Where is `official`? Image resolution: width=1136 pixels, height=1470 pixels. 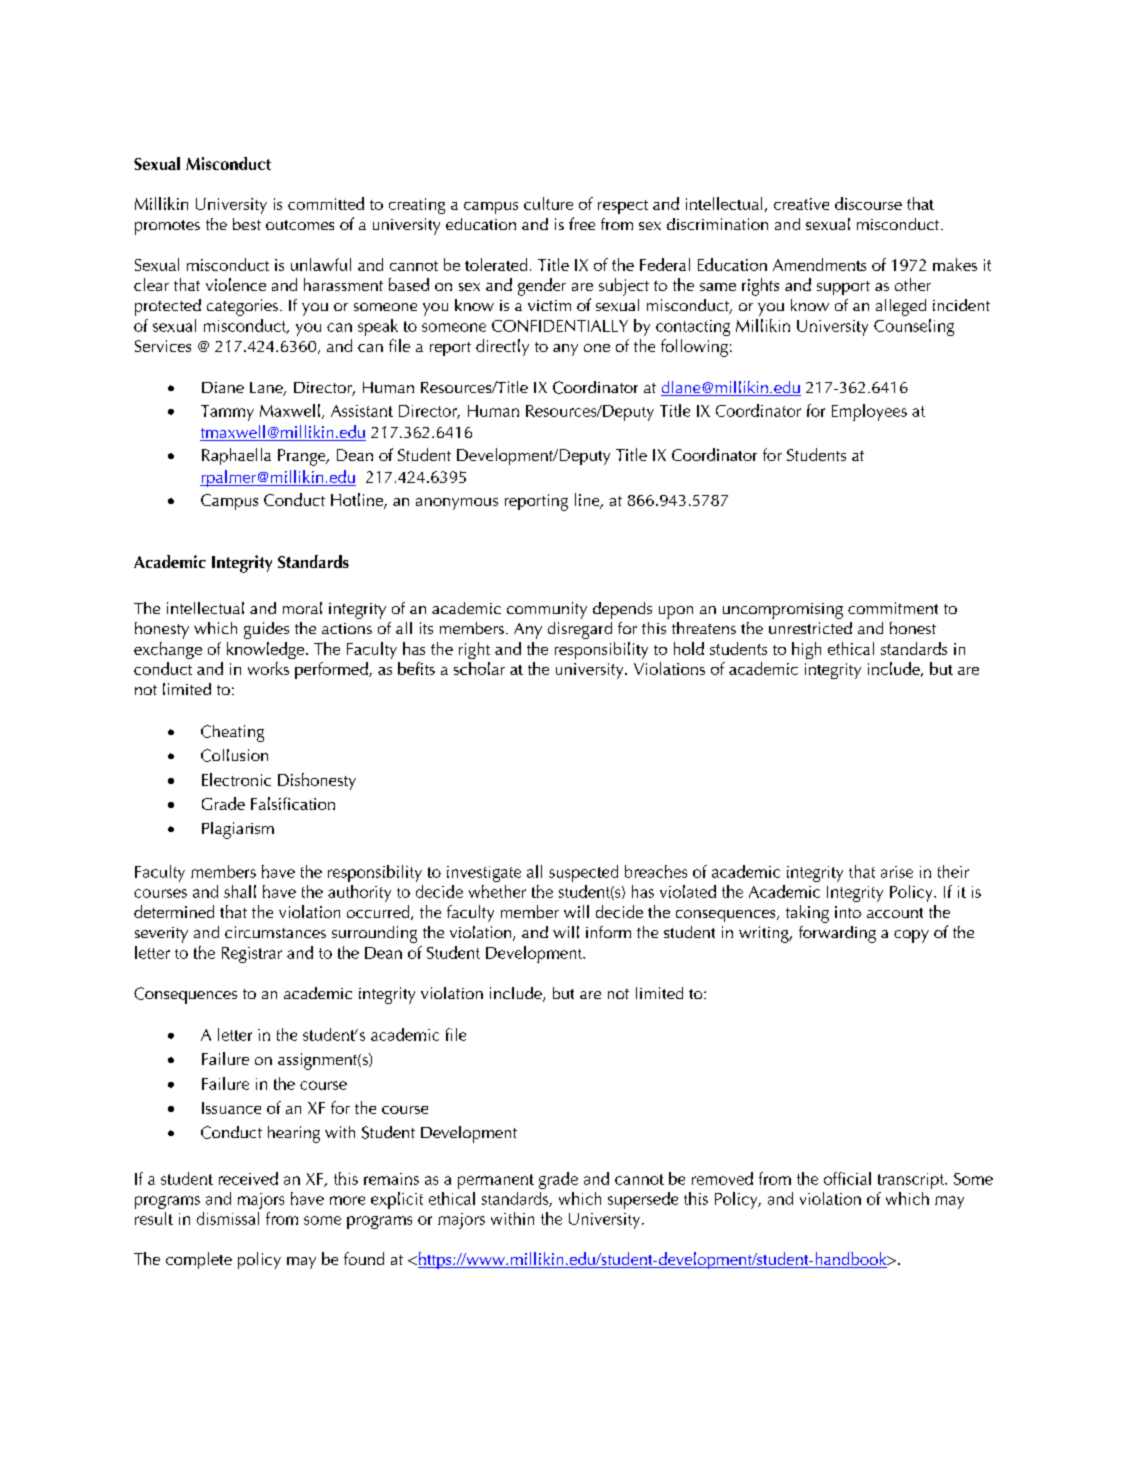 official is located at coordinates (847, 1178).
